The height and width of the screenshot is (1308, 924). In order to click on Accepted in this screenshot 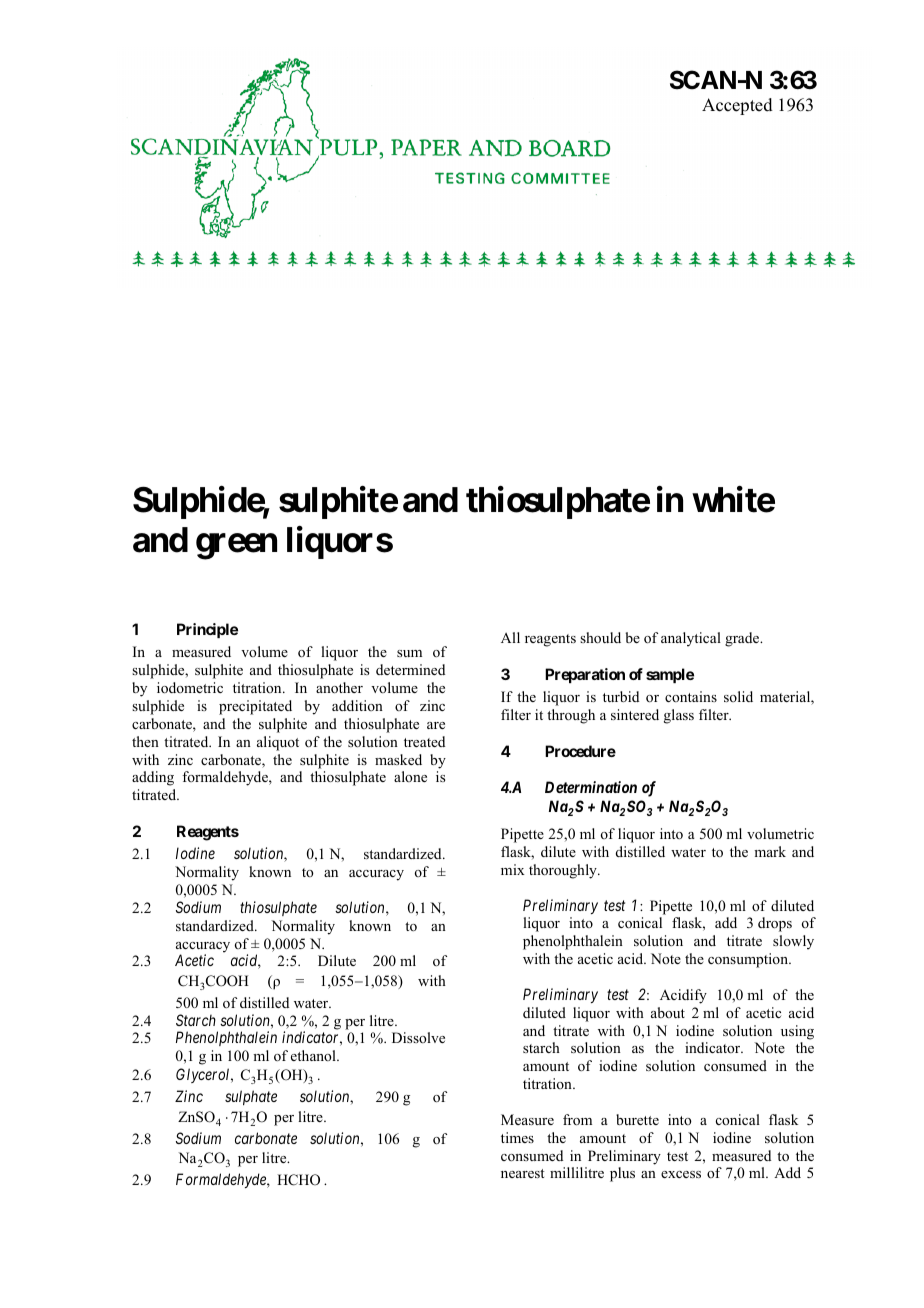, I will do `click(737, 106)`.
